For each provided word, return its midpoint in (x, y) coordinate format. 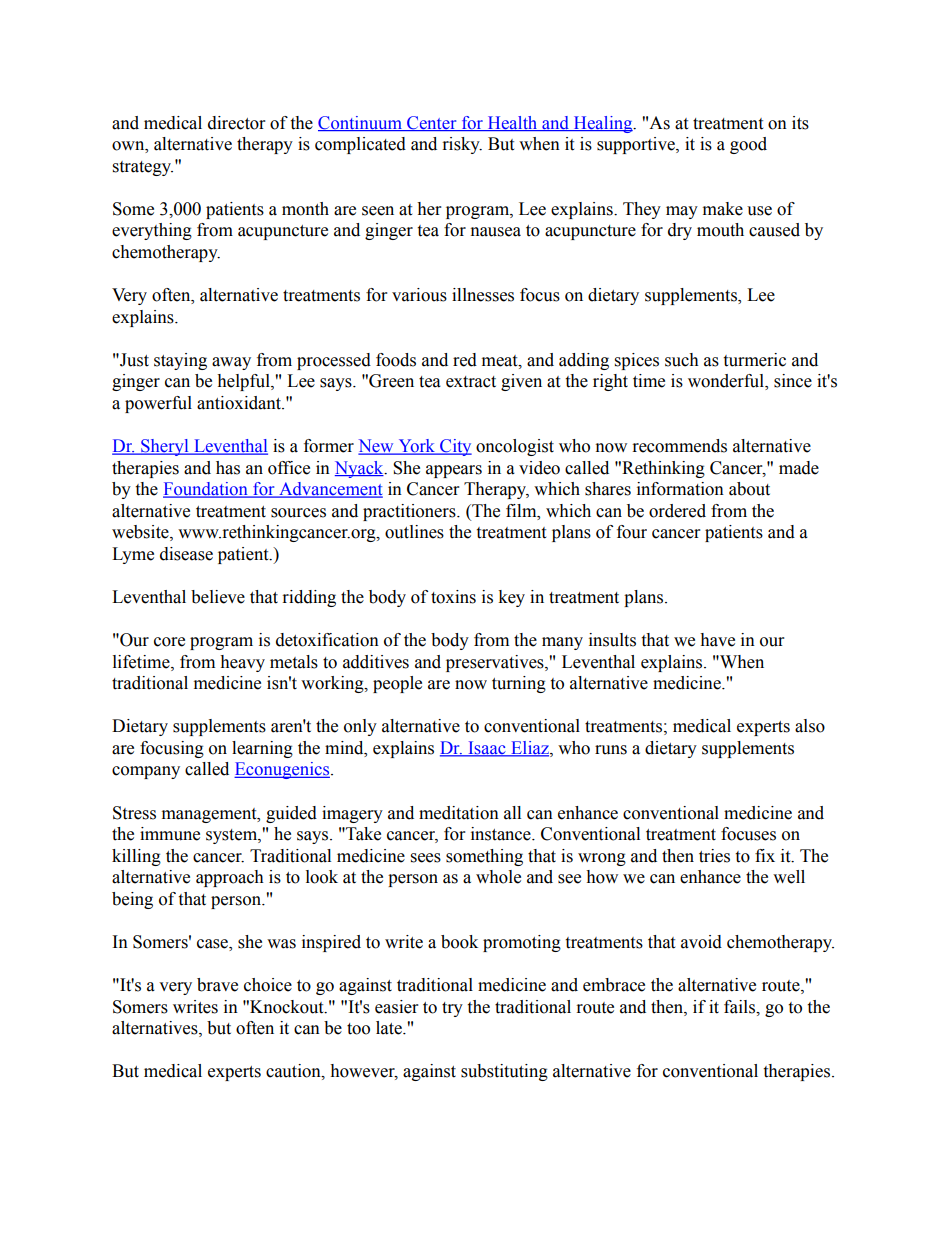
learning (262, 749)
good (748, 145)
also (810, 726)
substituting (504, 1072)
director (236, 123)
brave (217, 985)
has (228, 468)
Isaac (487, 749)
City (455, 447)
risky (462, 145)
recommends (680, 446)
